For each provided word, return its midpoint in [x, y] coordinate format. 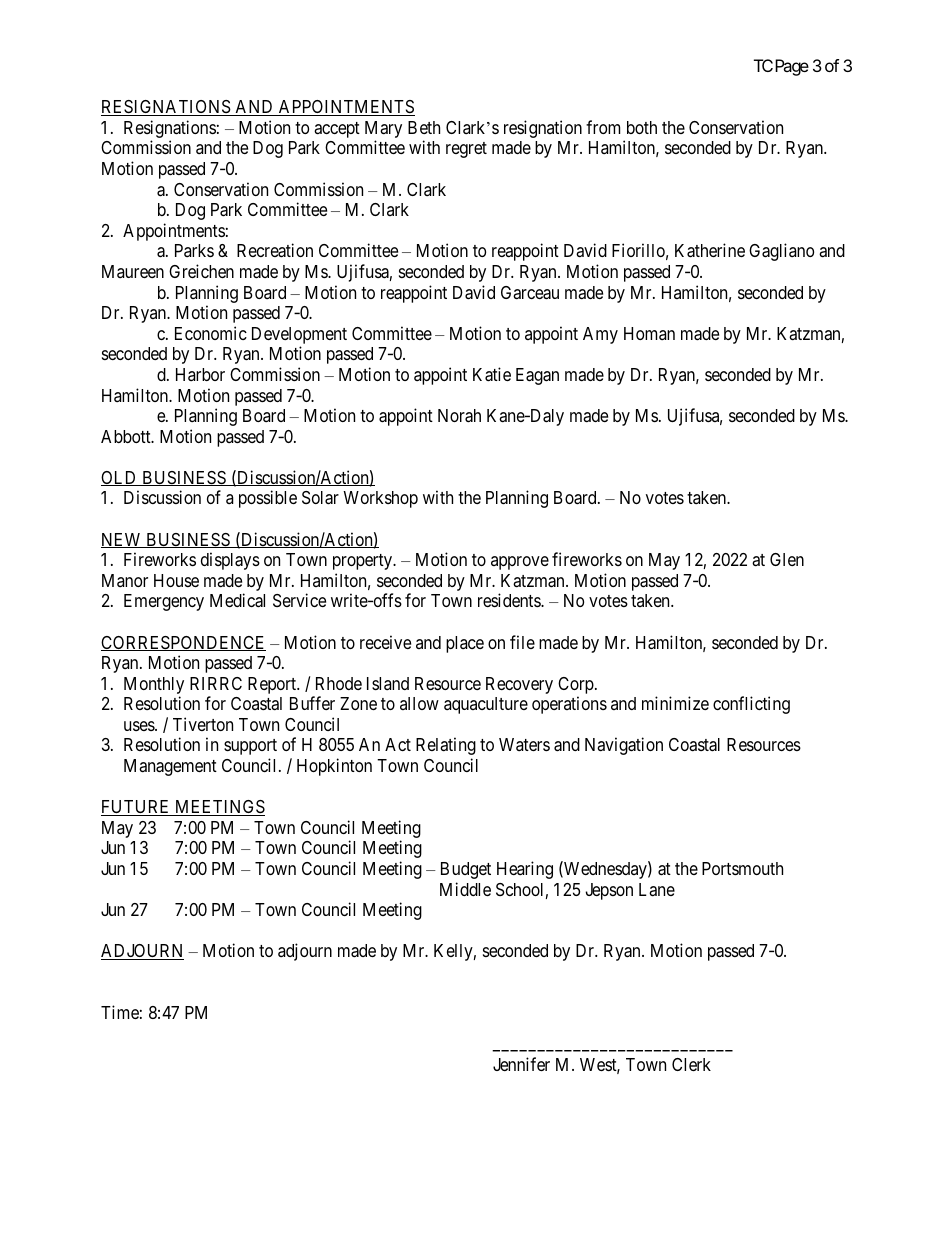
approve [520, 563]
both [642, 127]
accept [337, 130]
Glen [787, 559]
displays [230, 561]
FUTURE [137, 808]
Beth [424, 127]
